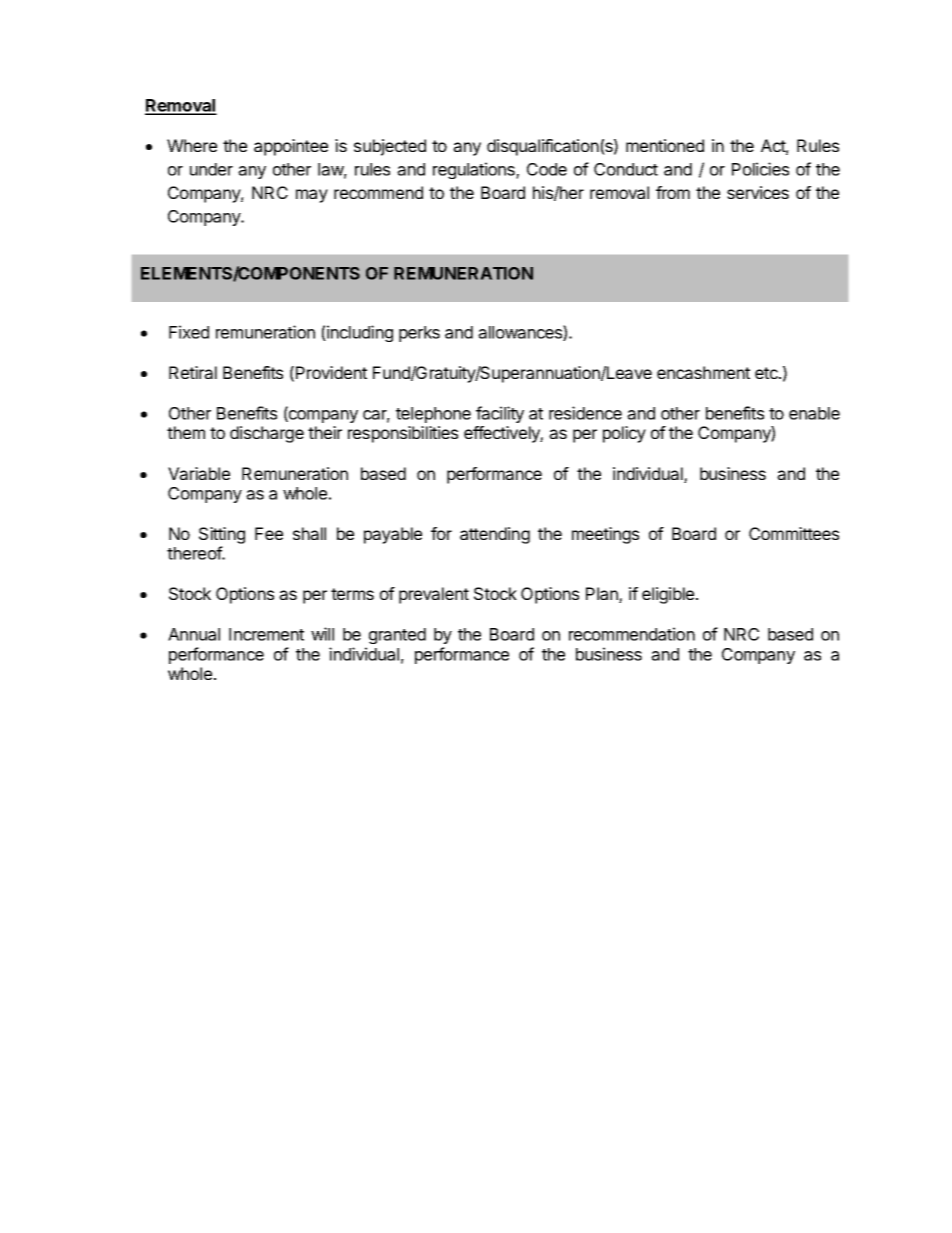 The height and width of the page is (1233, 952). What do you see at coordinates (291, 147) in the page?
I see `appointee` at bounding box center [291, 147].
